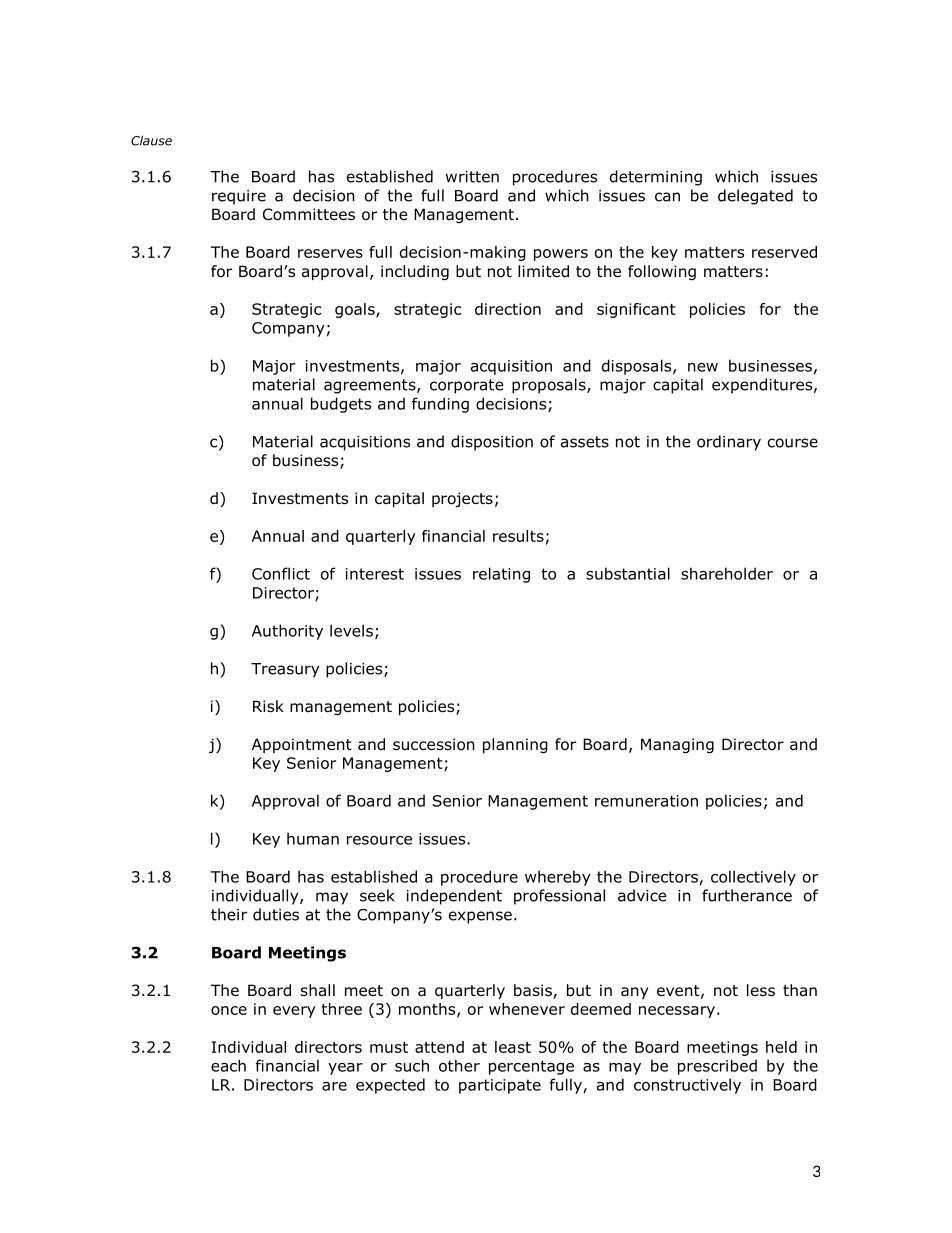 Image resolution: width=952 pixels, height=1233 pixels. Describe the element at coordinates (228, 1065) in the screenshot. I see `each` at that location.
